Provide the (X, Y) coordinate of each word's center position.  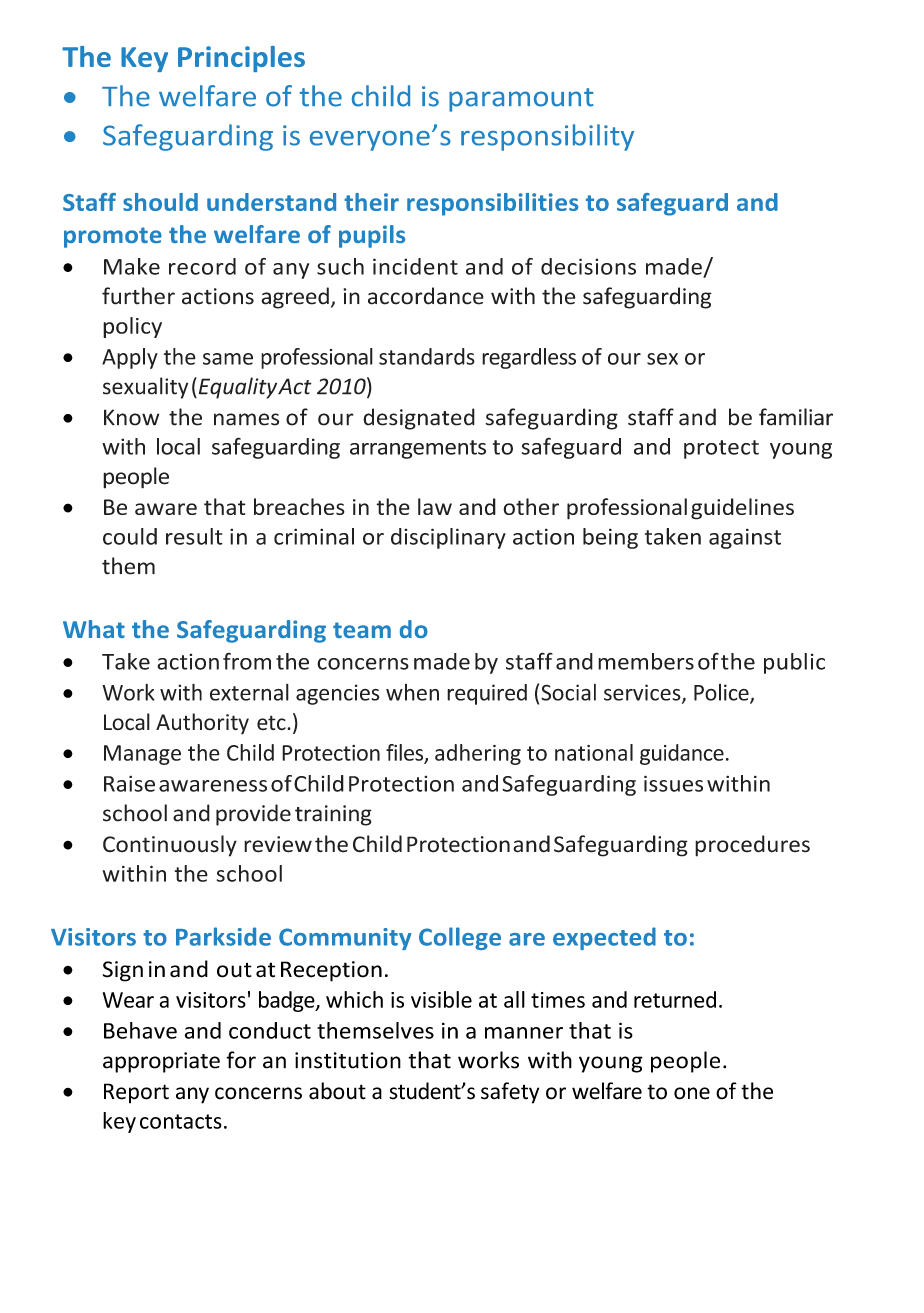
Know (131, 417)
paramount (521, 100)
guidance (682, 754)
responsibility (547, 137)
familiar (796, 417)
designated (419, 419)
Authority (202, 724)
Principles (241, 59)
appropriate (161, 1062)
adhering (478, 754)
